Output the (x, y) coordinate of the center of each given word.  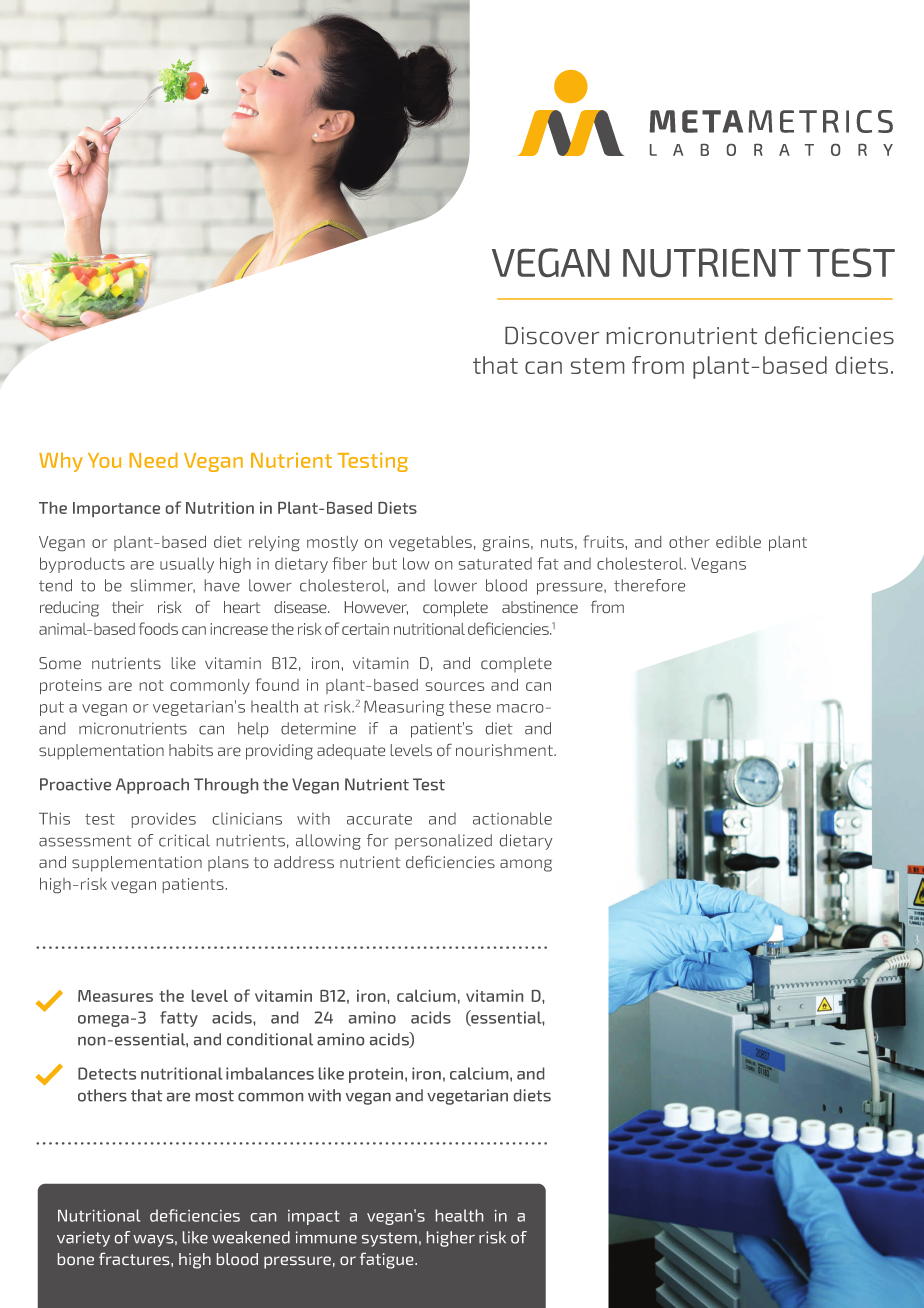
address (304, 862)
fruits (603, 541)
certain (365, 629)
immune (326, 1237)
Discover (552, 335)
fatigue (388, 1261)
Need (153, 460)
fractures (135, 1259)
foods (158, 628)
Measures (115, 996)
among (526, 865)
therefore (649, 585)
